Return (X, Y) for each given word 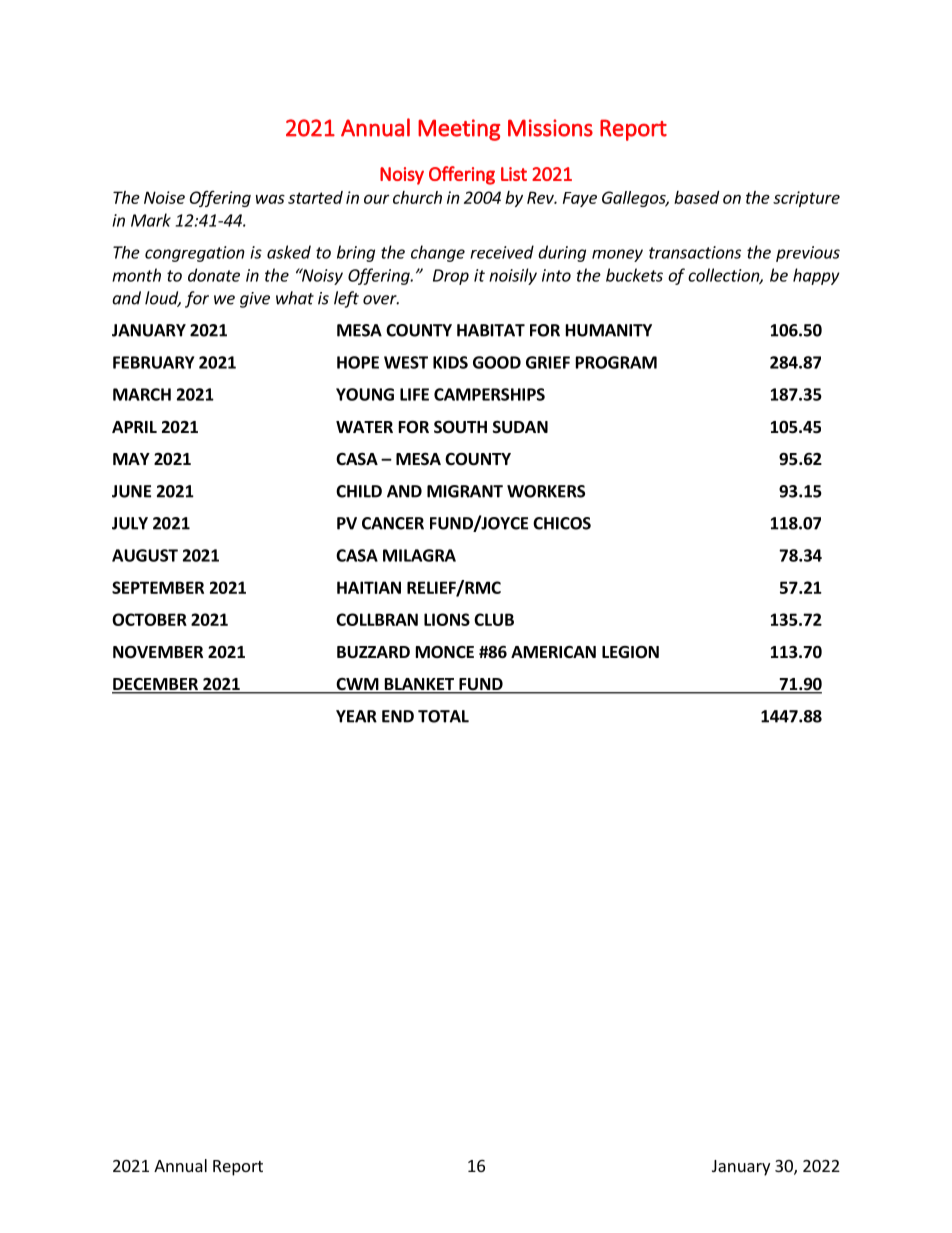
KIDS (450, 362)
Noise (164, 197)
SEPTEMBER (158, 587)
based (696, 197)
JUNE (131, 491)
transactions (695, 252)
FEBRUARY (153, 362)
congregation (195, 254)
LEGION (630, 652)
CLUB (494, 619)
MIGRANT (465, 491)
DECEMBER (156, 685)
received (502, 252)
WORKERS (546, 491)
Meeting (459, 130)
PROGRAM (616, 362)
